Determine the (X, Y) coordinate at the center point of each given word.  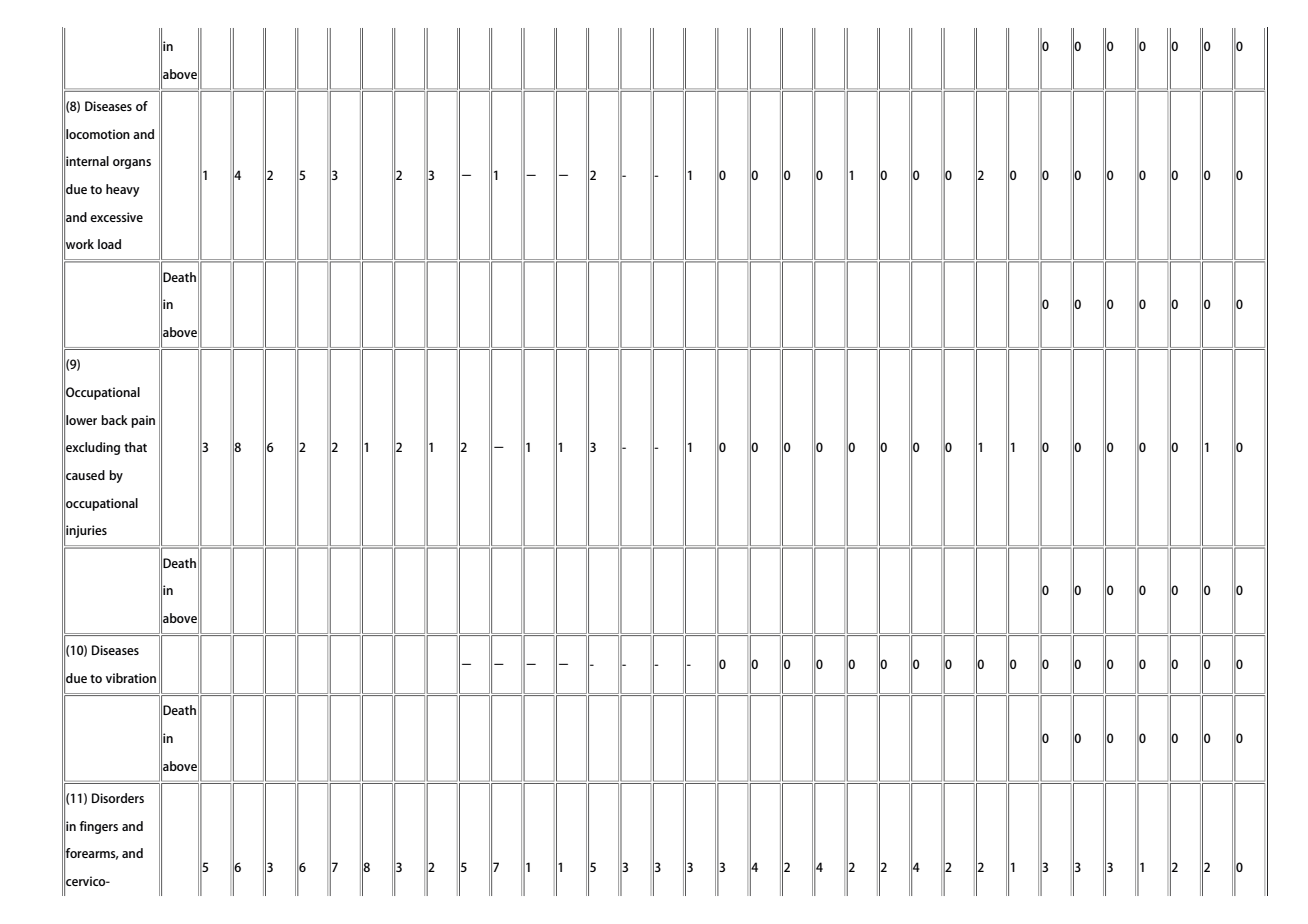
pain (143, 421)
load (109, 244)
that (135, 447)
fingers (98, 827)
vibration (131, 678)
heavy (122, 190)
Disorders (118, 798)
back (114, 420)
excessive (116, 217)
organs (132, 164)
